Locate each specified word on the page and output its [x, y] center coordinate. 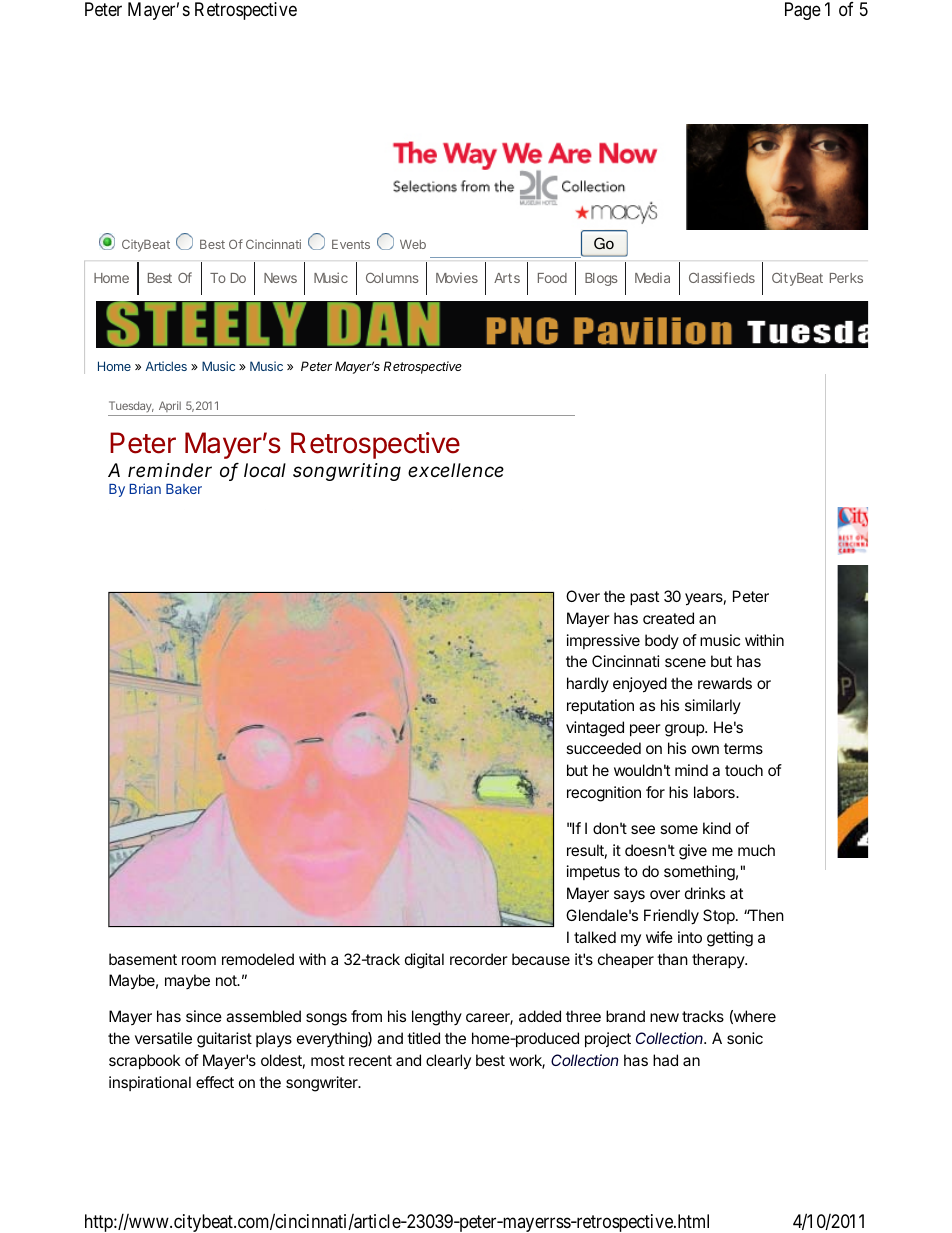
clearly [448, 1061]
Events [351, 244]
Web [413, 244]
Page [803, 11]
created [668, 618]
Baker [184, 489]
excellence [456, 470]
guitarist [224, 1040]
